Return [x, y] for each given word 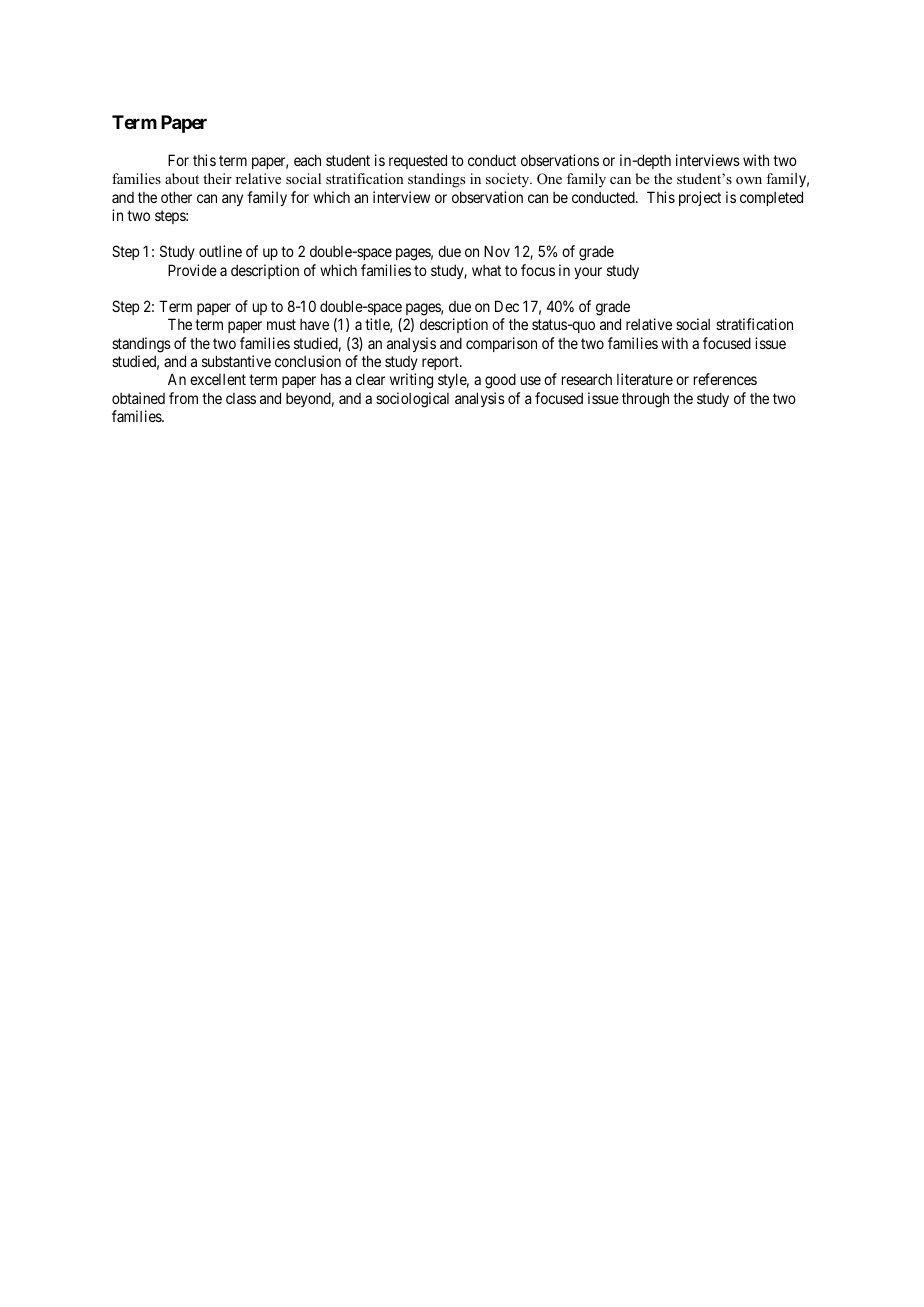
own [749, 180]
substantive [236, 361]
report [441, 363]
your [588, 273]
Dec [507, 306]
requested [418, 161]
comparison [501, 344]
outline [220, 251]
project [700, 198]
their [217, 178]
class [241, 398]
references [725, 379]
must [281, 325]
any [232, 200]
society [509, 180]
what [486, 270]
